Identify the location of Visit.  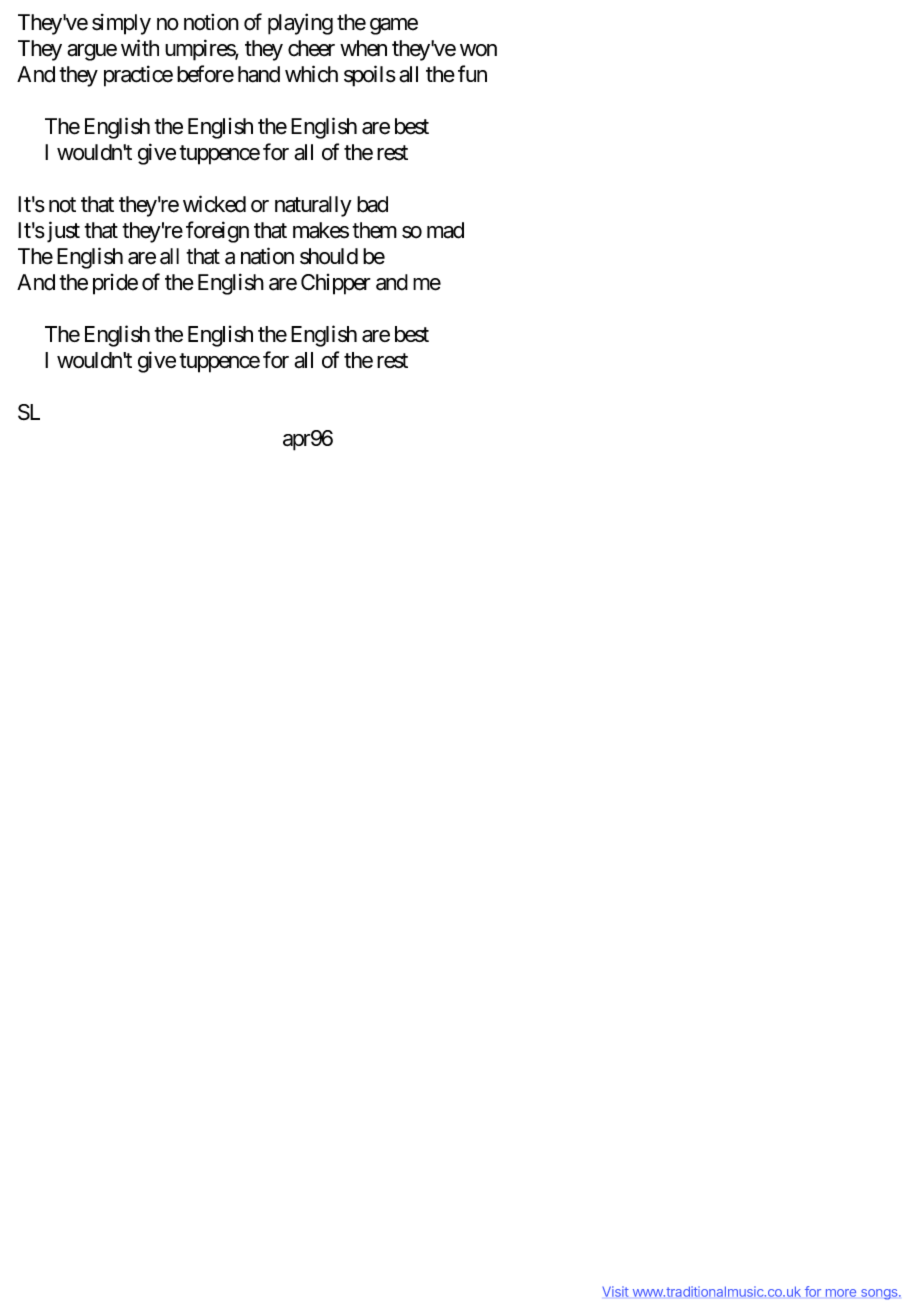
(615, 1291).
